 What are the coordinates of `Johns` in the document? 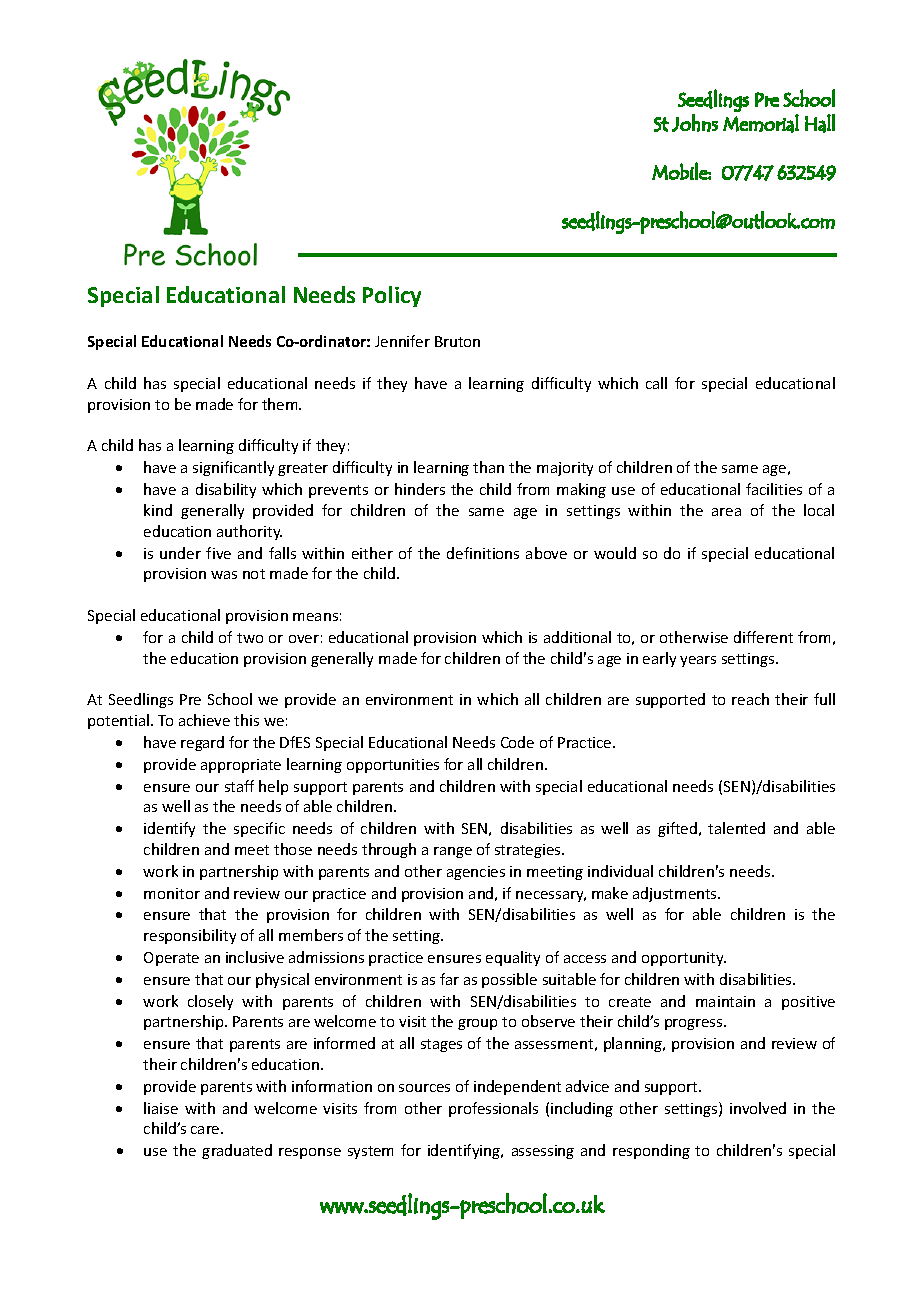 It's located at (695, 123).
